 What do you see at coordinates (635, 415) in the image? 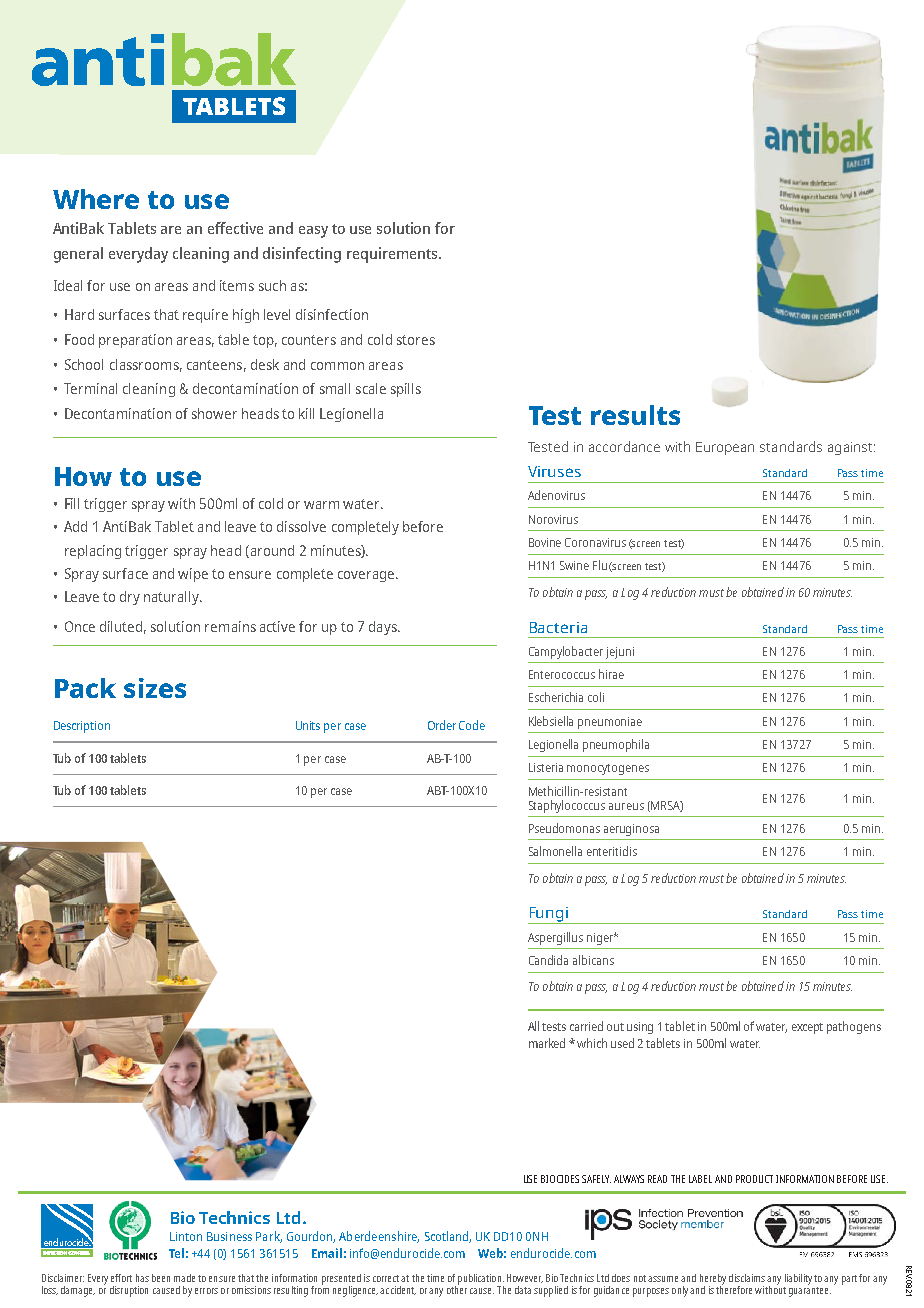
I see `results` at bounding box center [635, 415].
